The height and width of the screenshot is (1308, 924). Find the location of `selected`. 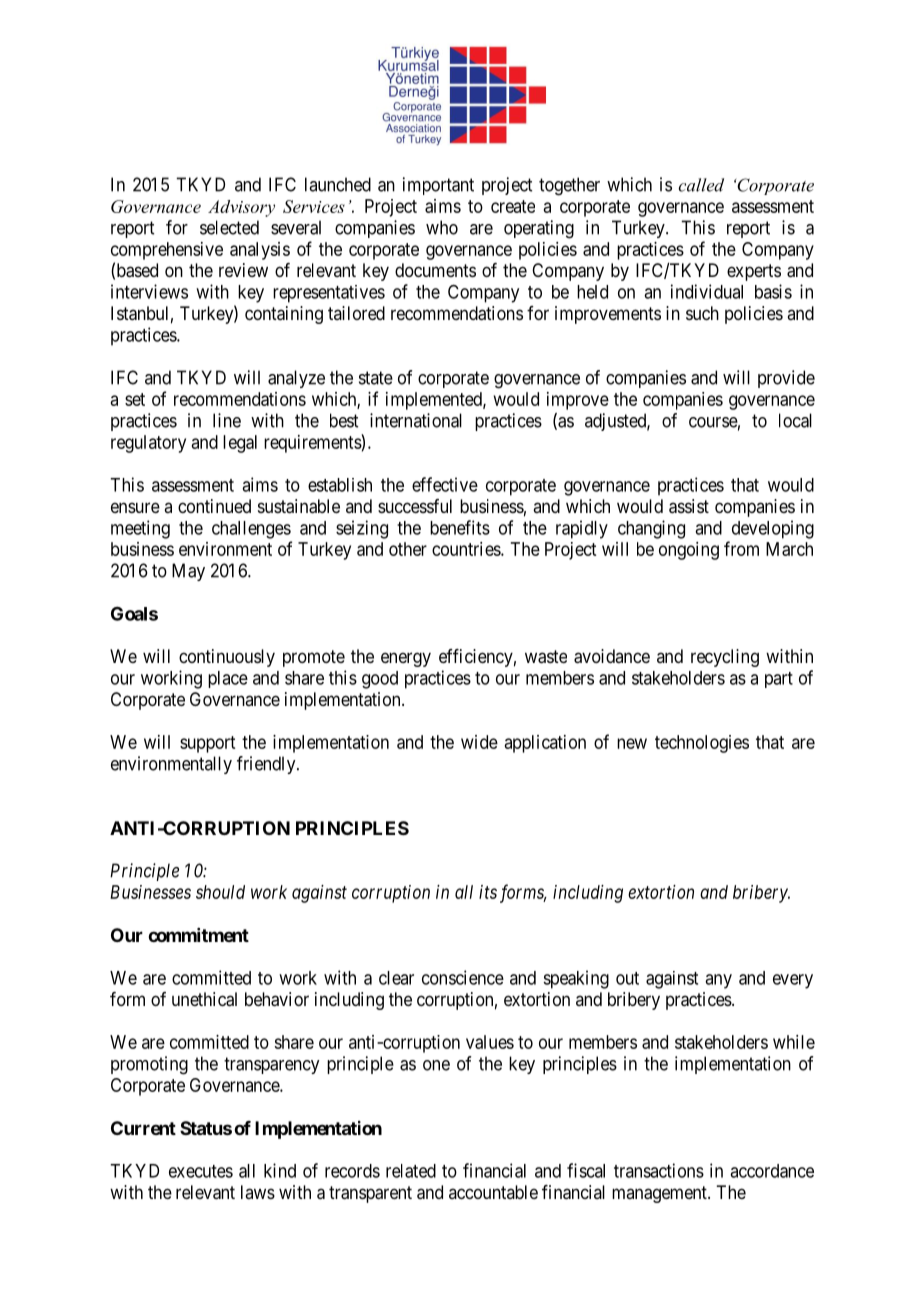

selected is located at coordinates (229, 227).
